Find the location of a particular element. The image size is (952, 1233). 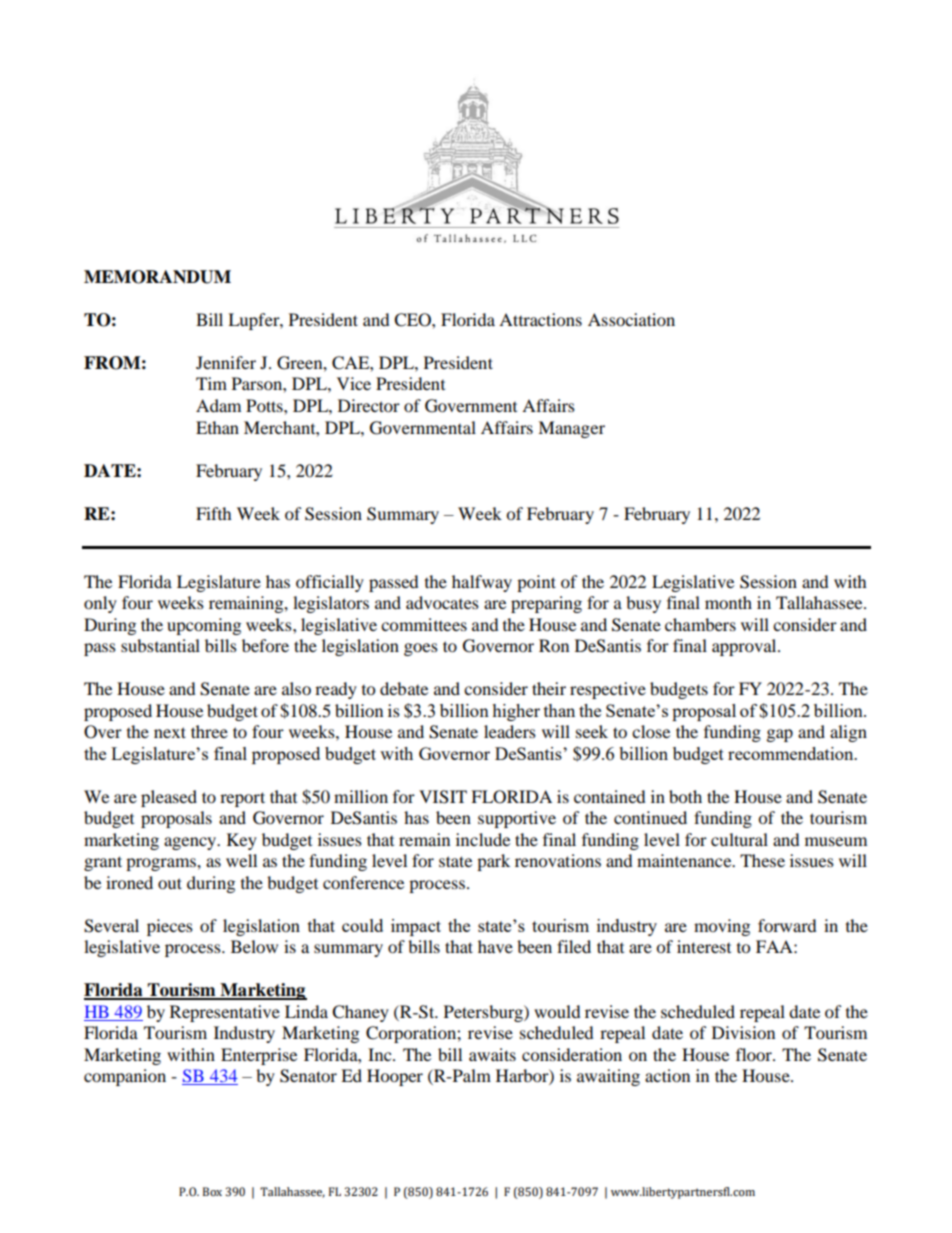

out is located at coordinates (170, 883).
